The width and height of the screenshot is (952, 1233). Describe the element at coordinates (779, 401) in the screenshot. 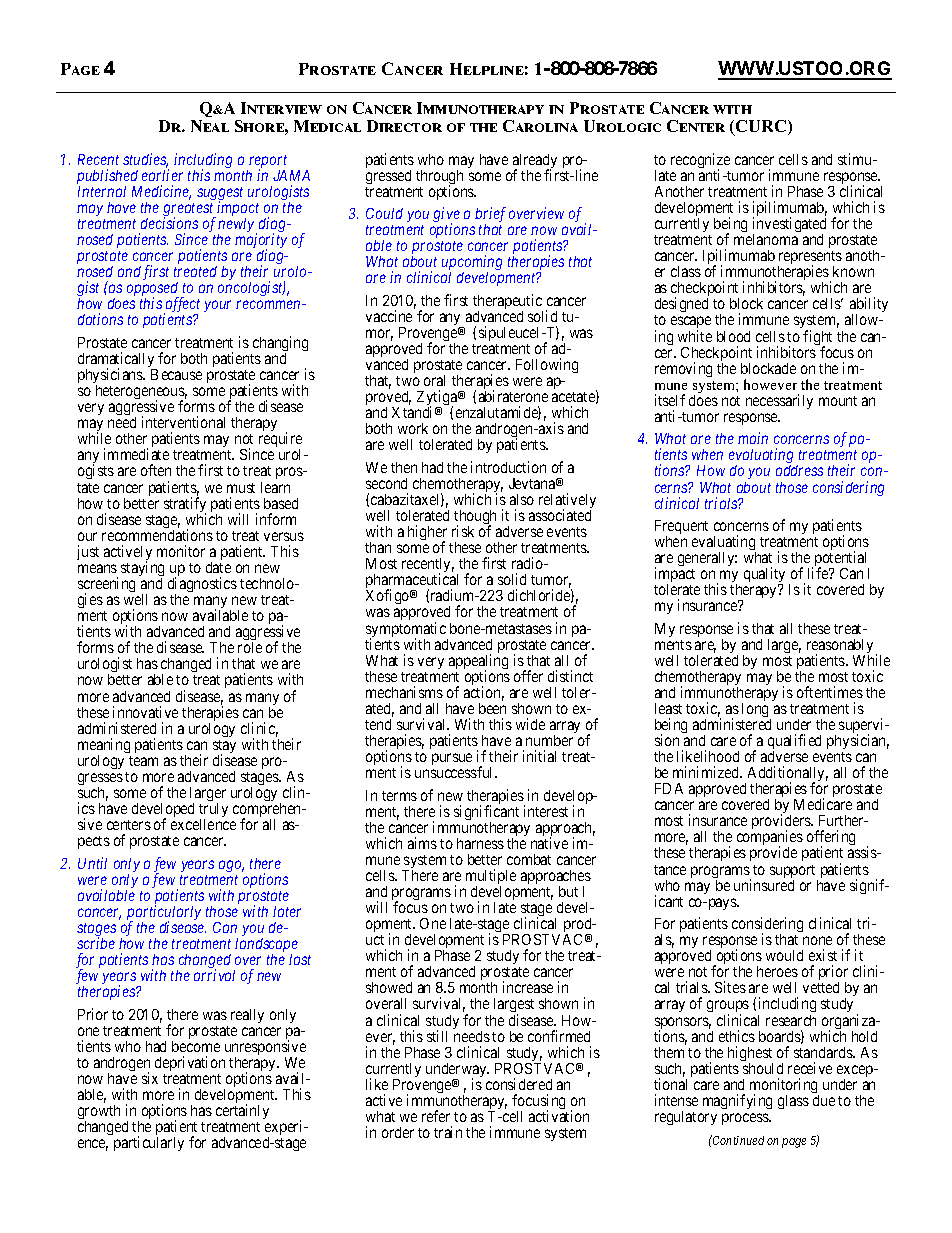

I see `necessarily` at that location.
